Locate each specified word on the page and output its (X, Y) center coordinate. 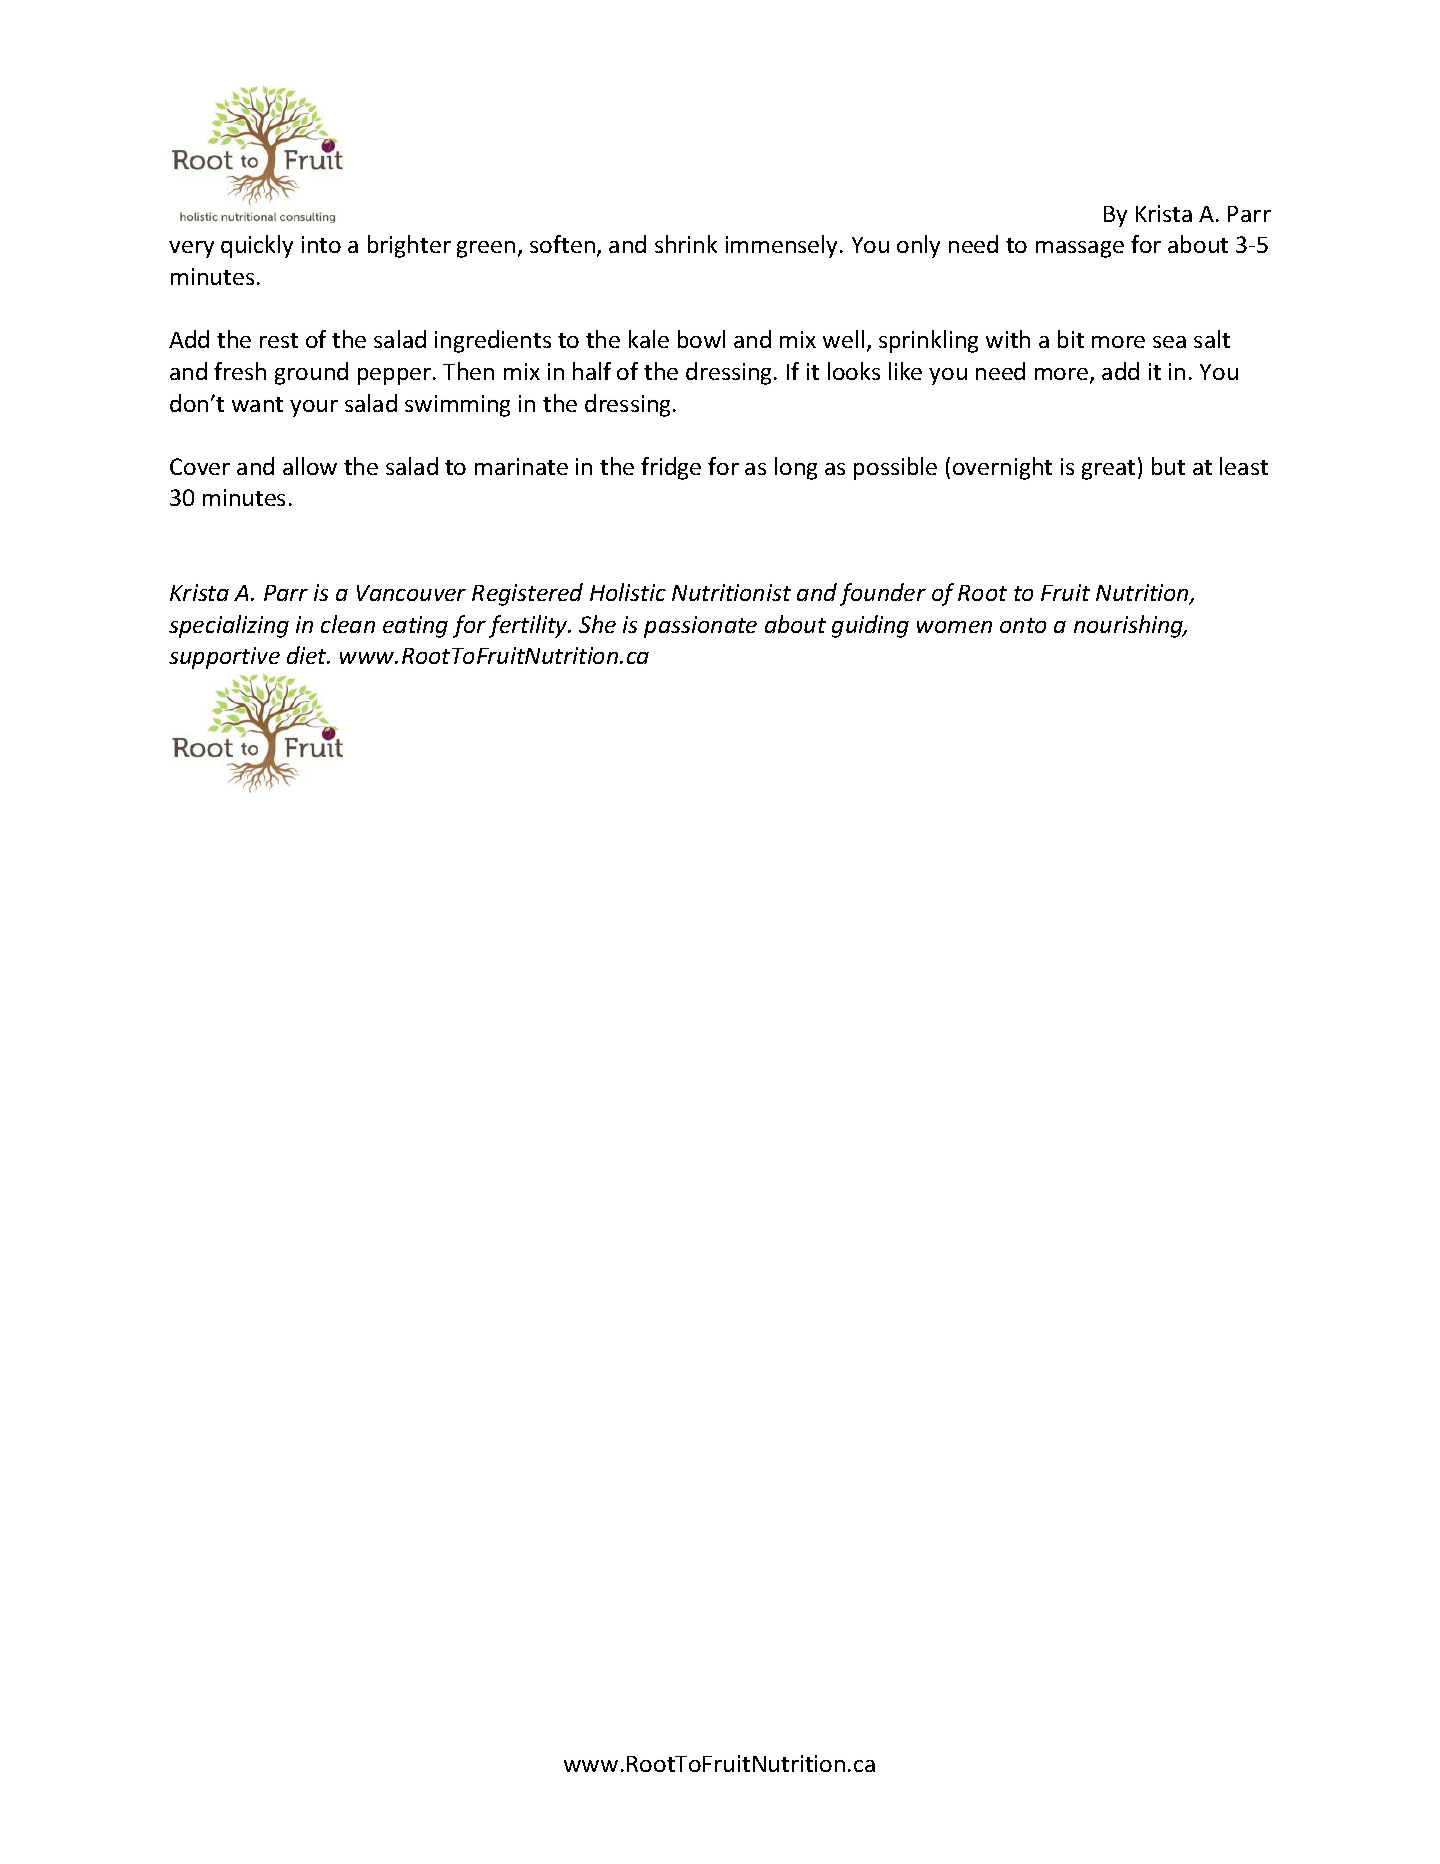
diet (308, 655)
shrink (686, 244)
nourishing (1130, 626)
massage (1080, 249)
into (321, 244)
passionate (700, 627)
